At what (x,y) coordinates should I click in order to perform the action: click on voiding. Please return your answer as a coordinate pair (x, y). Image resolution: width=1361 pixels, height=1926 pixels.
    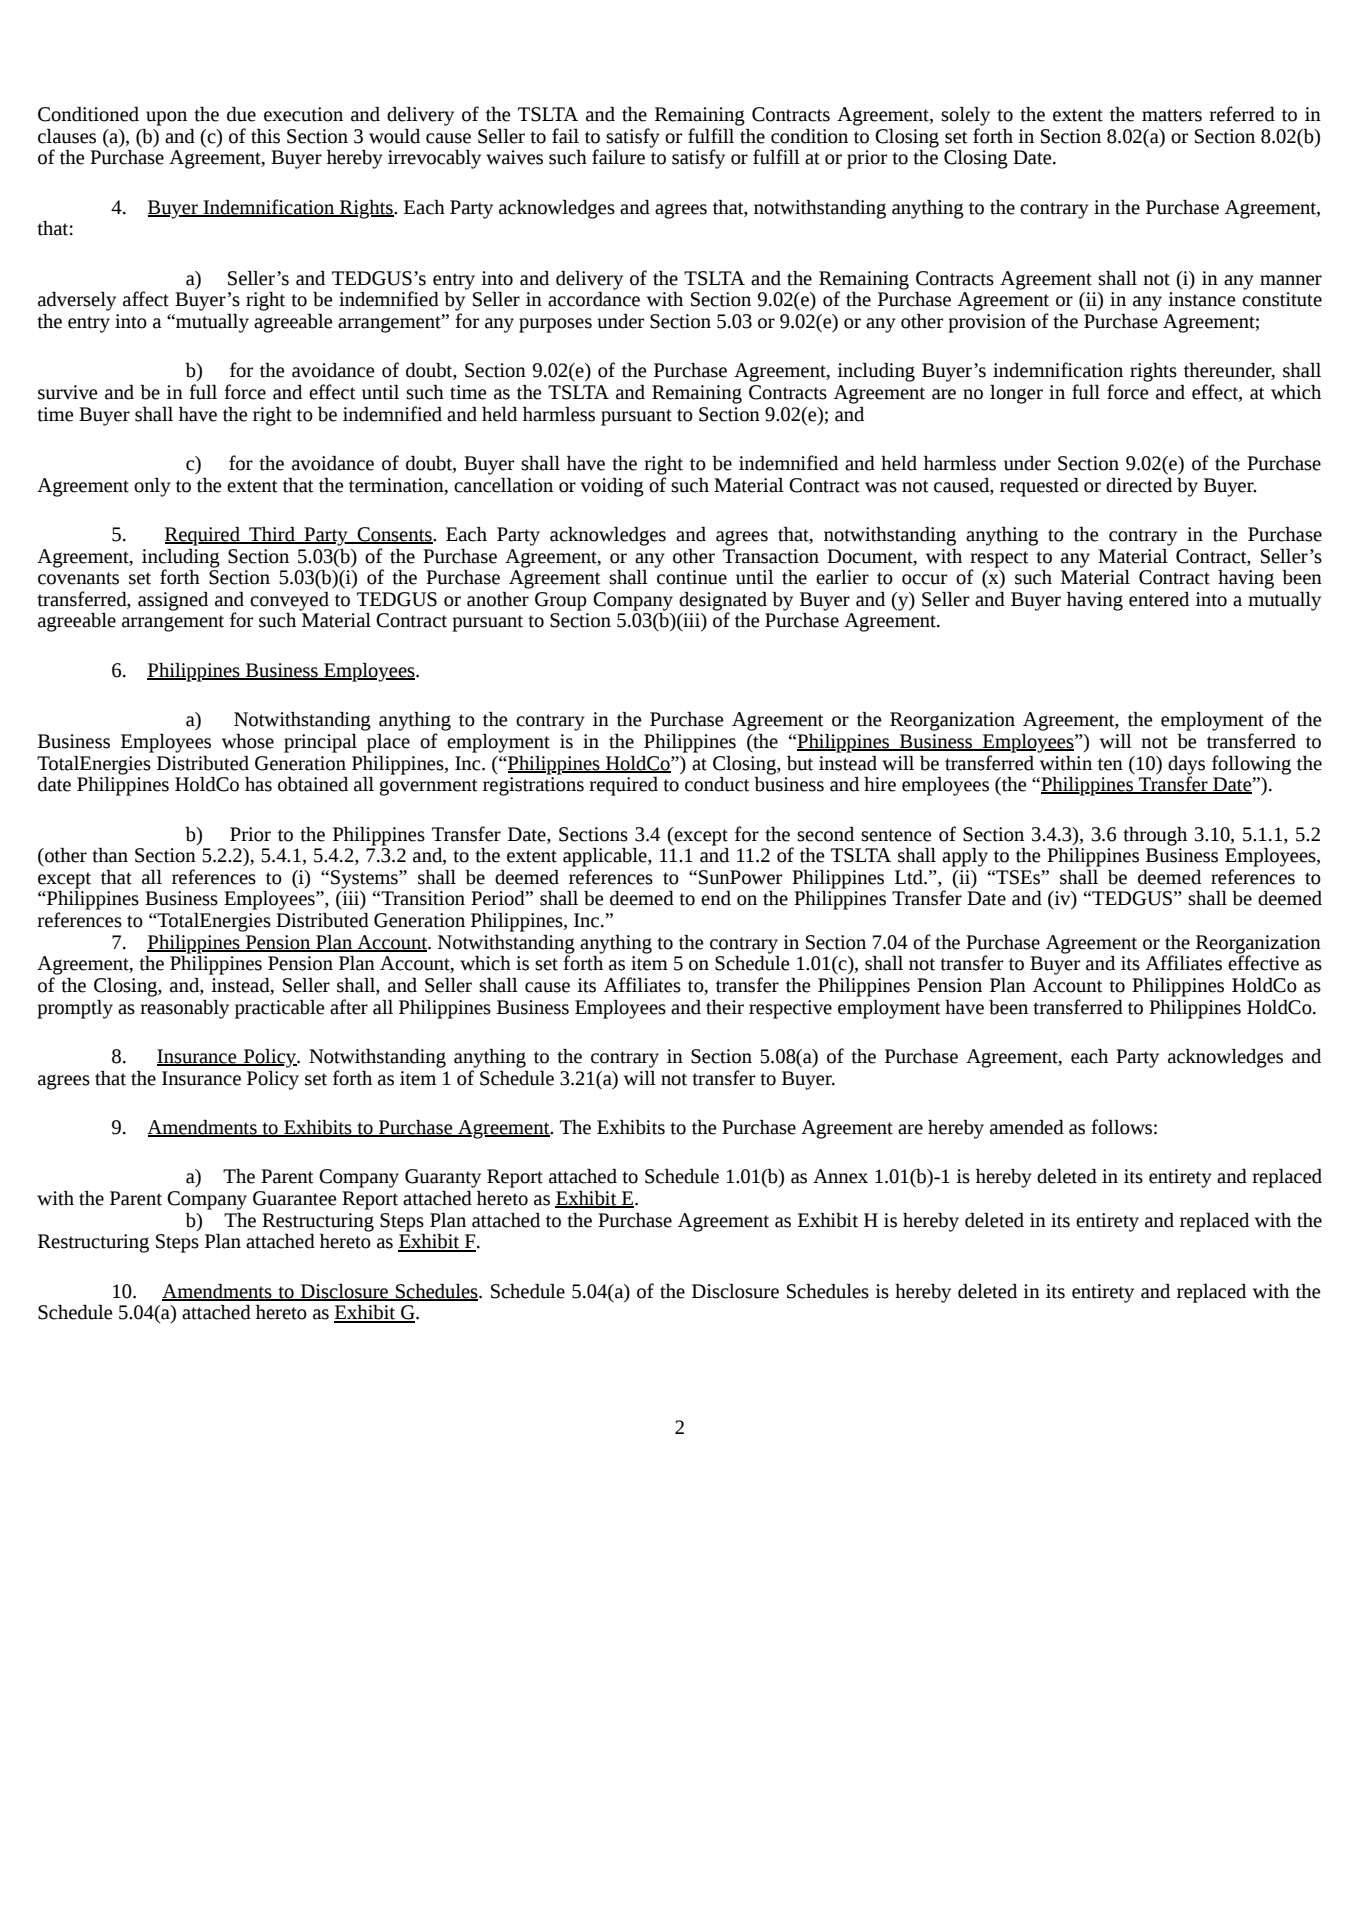
    Looking at the image, I should click on (612, 487).
